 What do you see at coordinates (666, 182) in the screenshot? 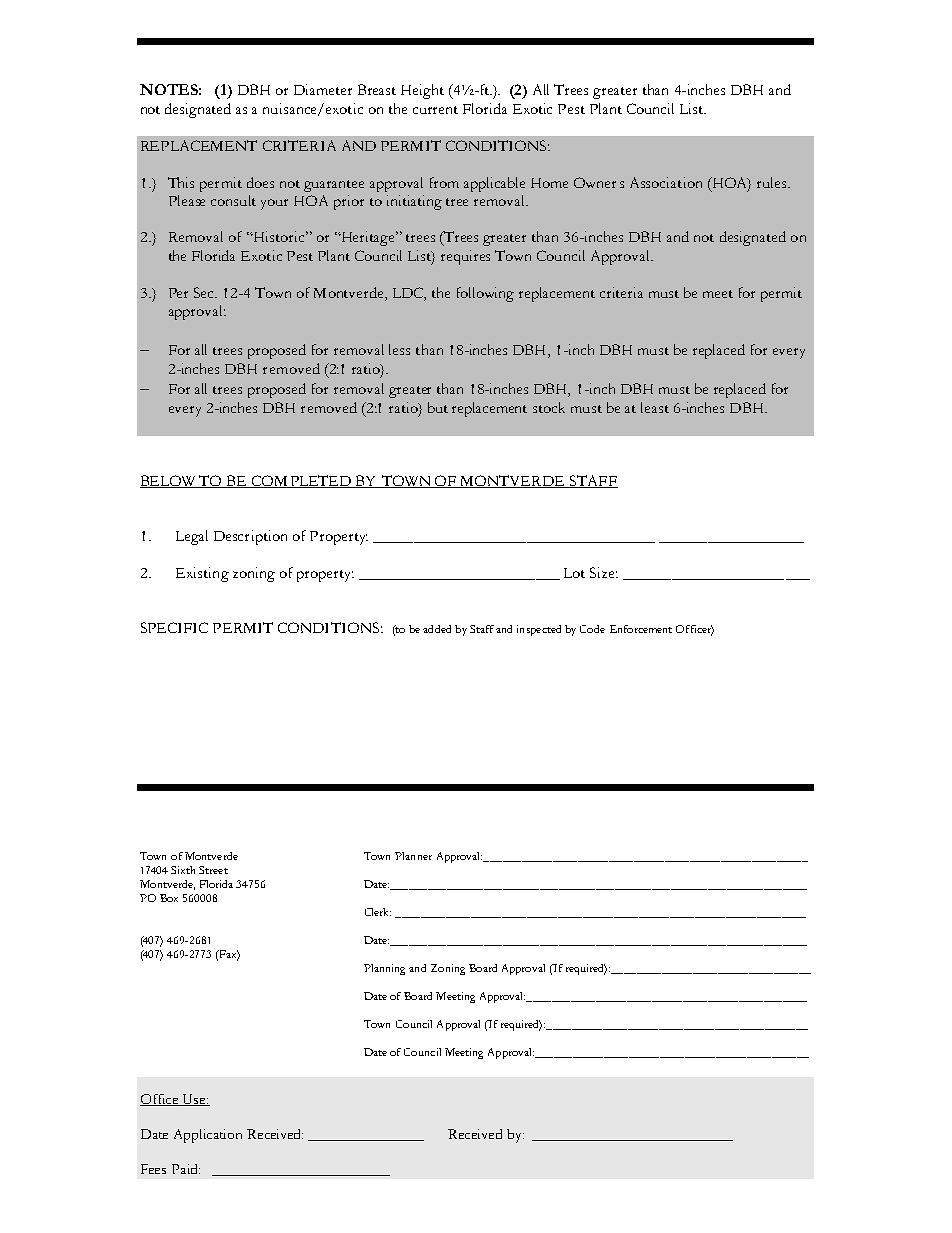
I see `Association` at bounding box center [666, 182].
